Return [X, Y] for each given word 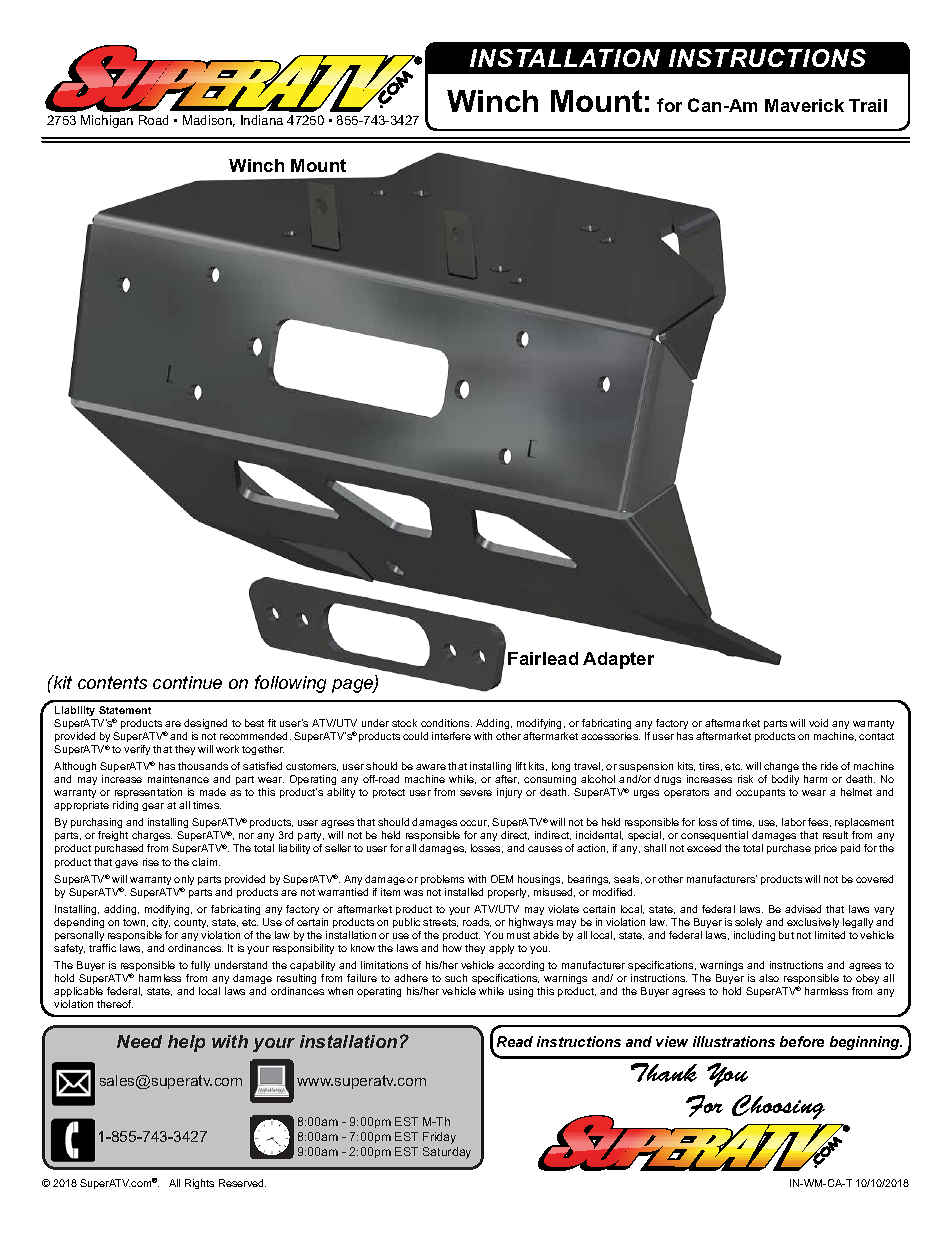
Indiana [262, 120]
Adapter [618, 660]
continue [187, 682]
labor [794, 822]
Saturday [447, 1153]
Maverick [804, 105]
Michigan [107, 121]
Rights [199, 1184]
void [818, 723]
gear [153, 807]
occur [474, 823]
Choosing [778, 1107]
